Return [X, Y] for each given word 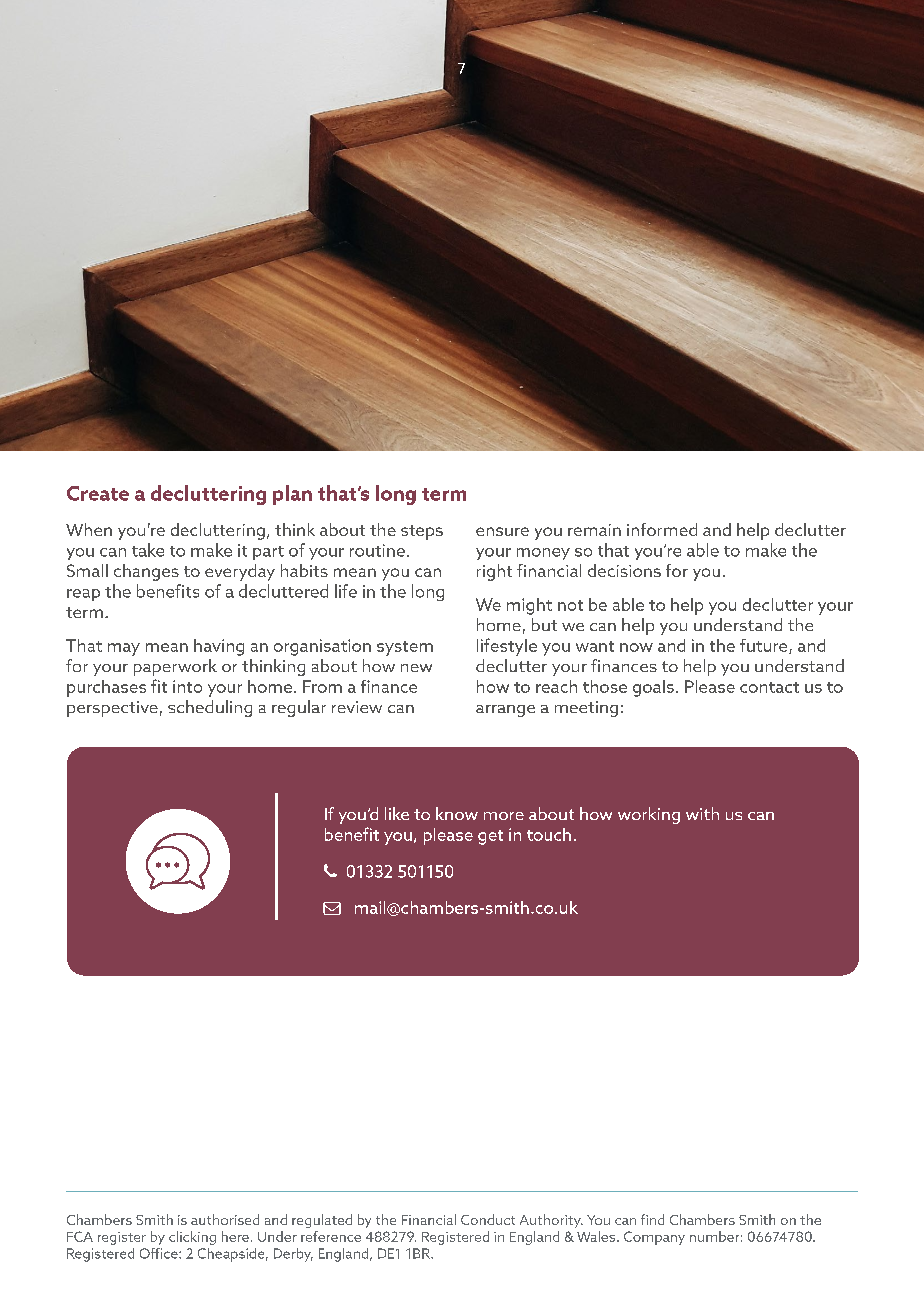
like [397, 813]
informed [662, 529]
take [148, 550]
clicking [192, 1238]
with [702, 813]
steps [422, 532]
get [490, 837]
